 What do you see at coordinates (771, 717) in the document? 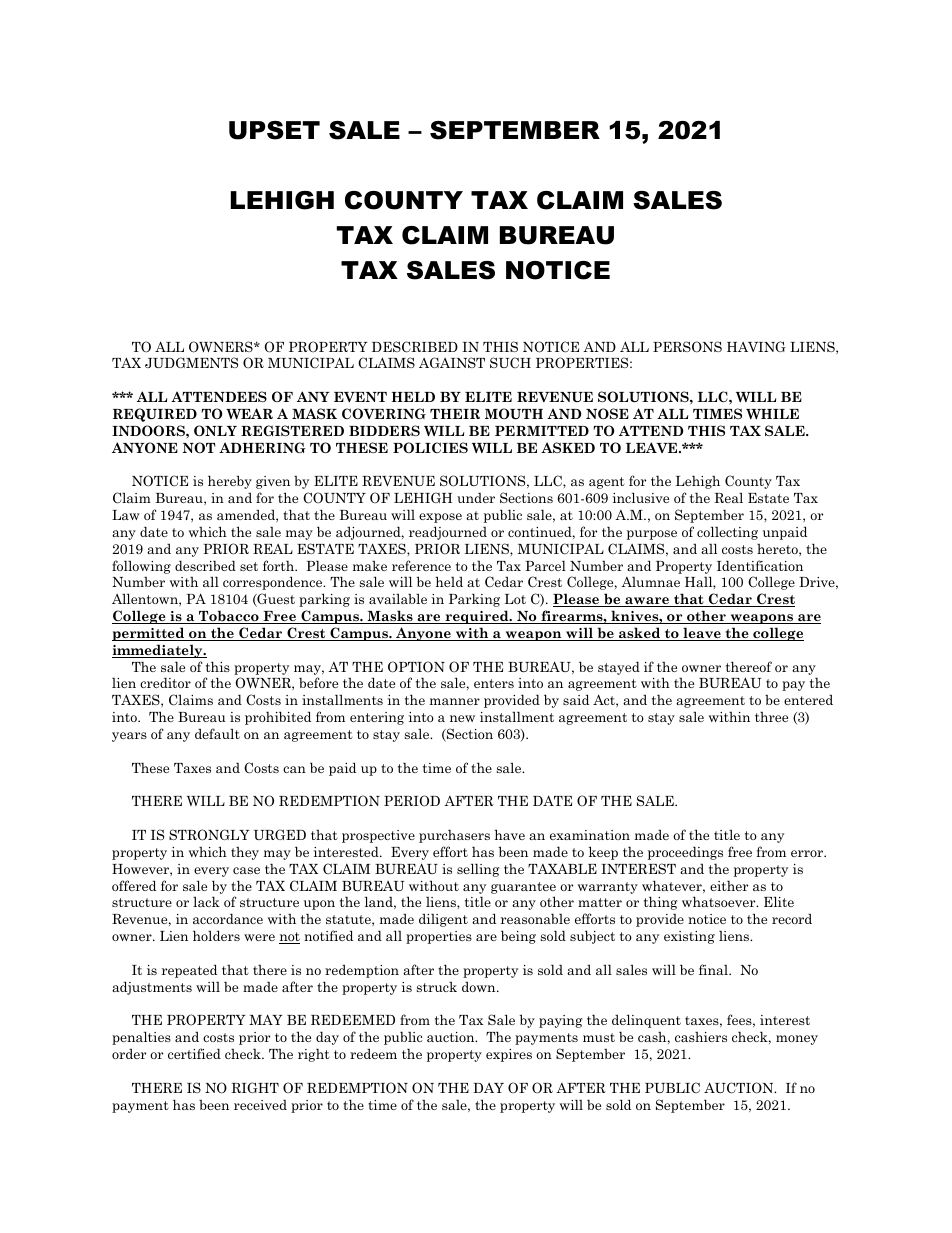
I see `three` at bounding box center [771, 717].
